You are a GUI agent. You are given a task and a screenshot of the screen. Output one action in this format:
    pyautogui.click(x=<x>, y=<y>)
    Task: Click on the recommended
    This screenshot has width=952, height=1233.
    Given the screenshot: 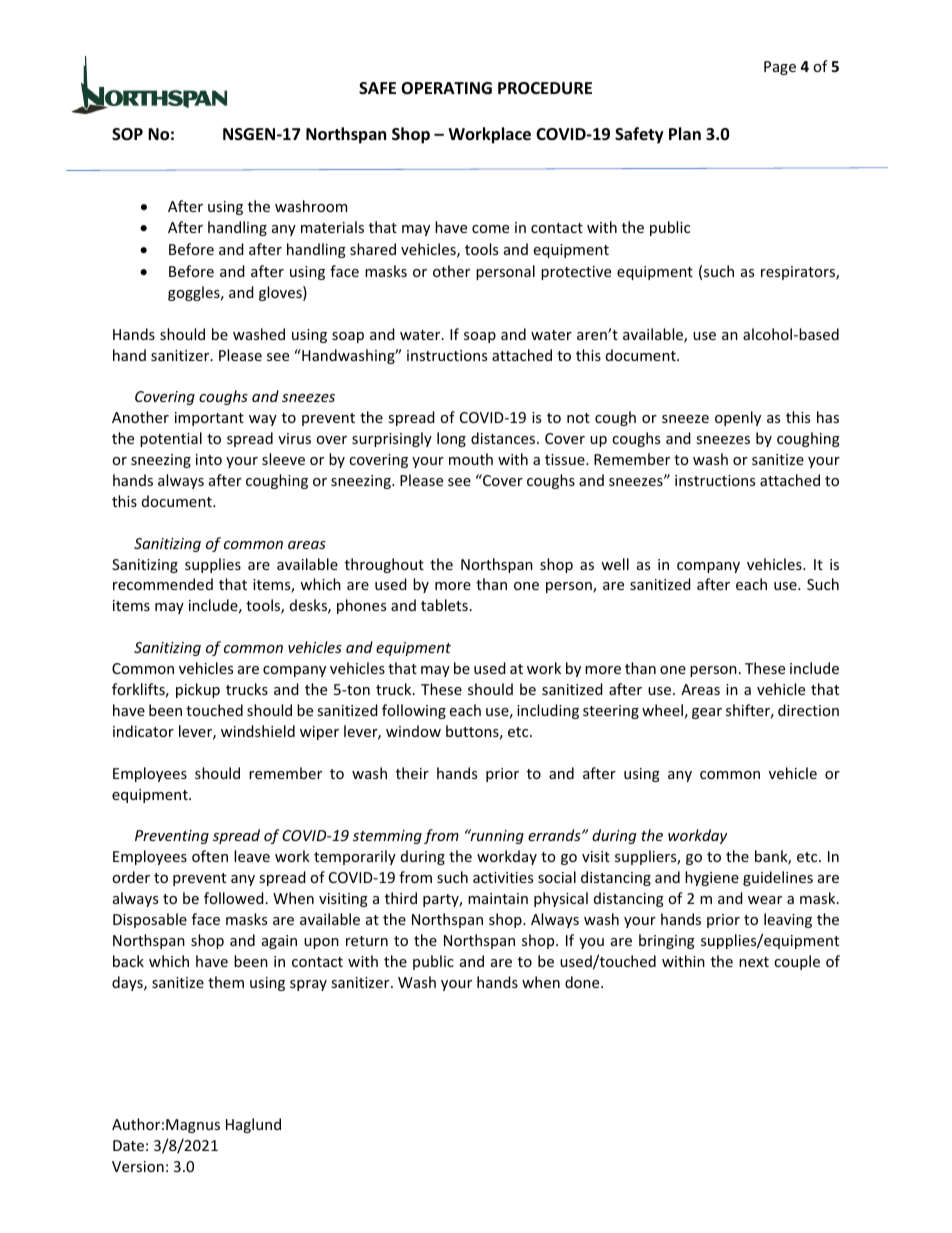 What is the action you would take?
    pyautogui.click(x=163, y=584)
